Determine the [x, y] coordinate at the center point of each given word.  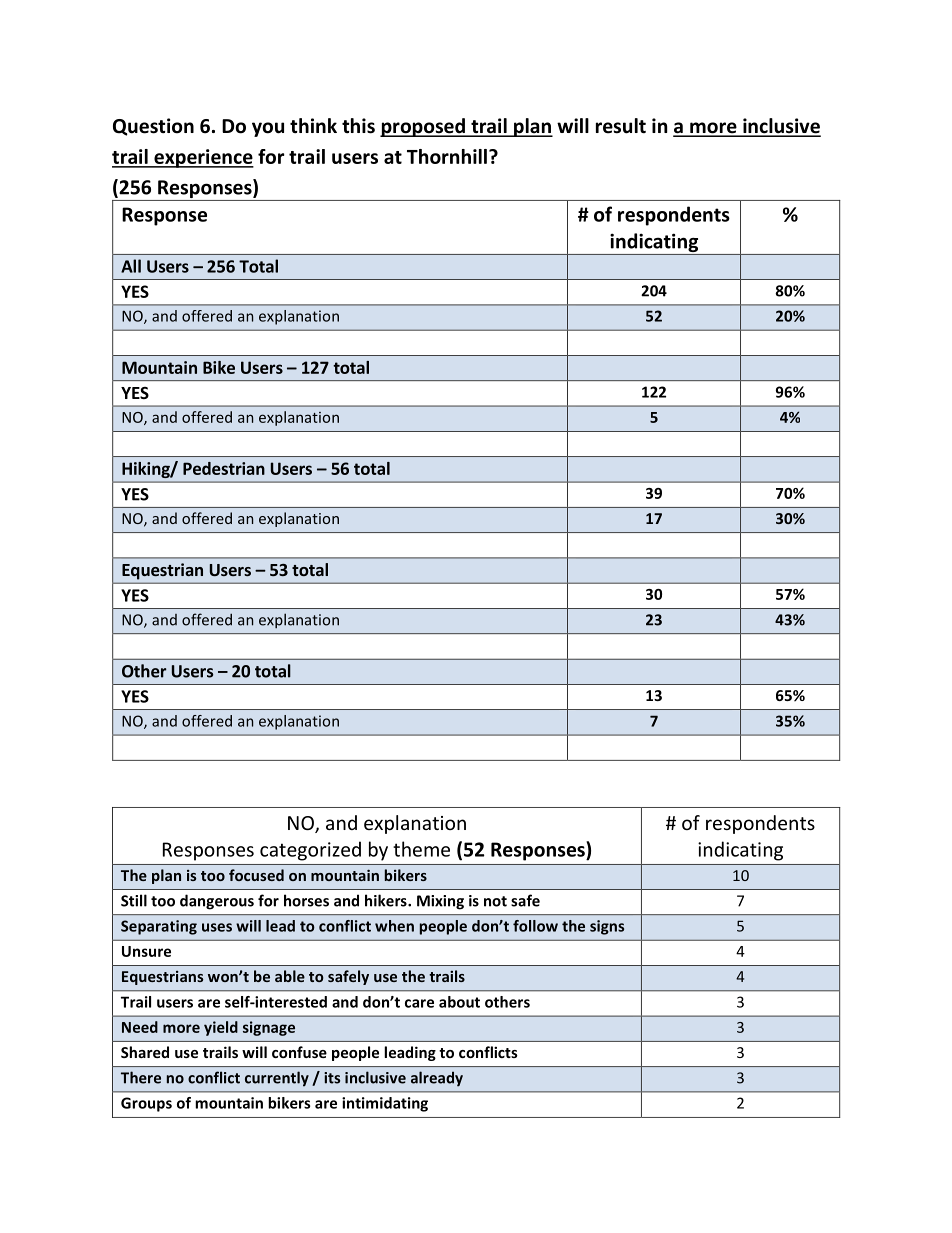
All [131, 266]
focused [256, 875]
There [141, 1077]
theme [421, 849]
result [621, 126]
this [358, 126]
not [495, 901]
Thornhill [447, 156]
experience [203, 158]
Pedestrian [224, 468]
